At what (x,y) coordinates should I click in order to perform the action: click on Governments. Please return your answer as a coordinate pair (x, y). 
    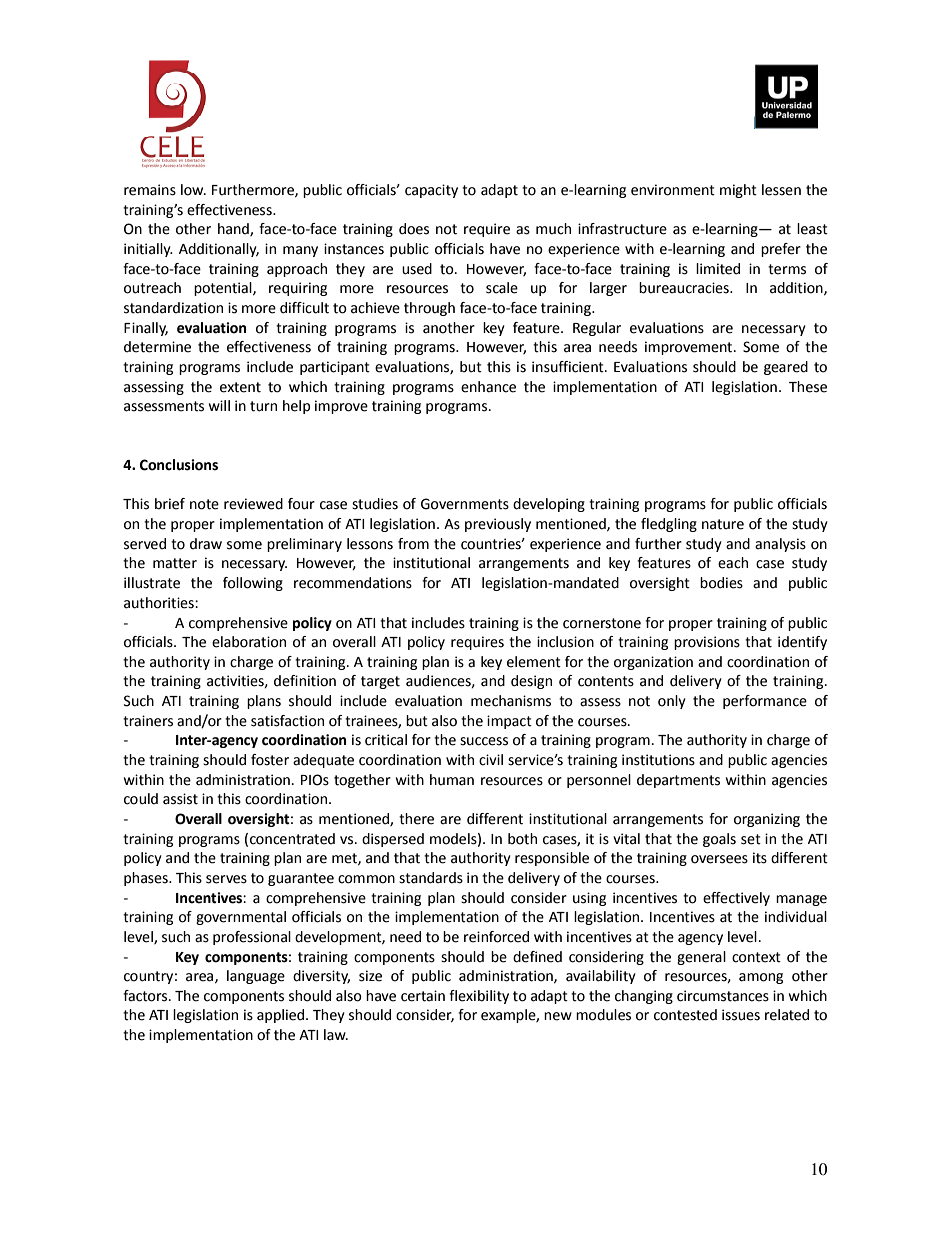
    Looking at the image, I should click on (465, 504).
